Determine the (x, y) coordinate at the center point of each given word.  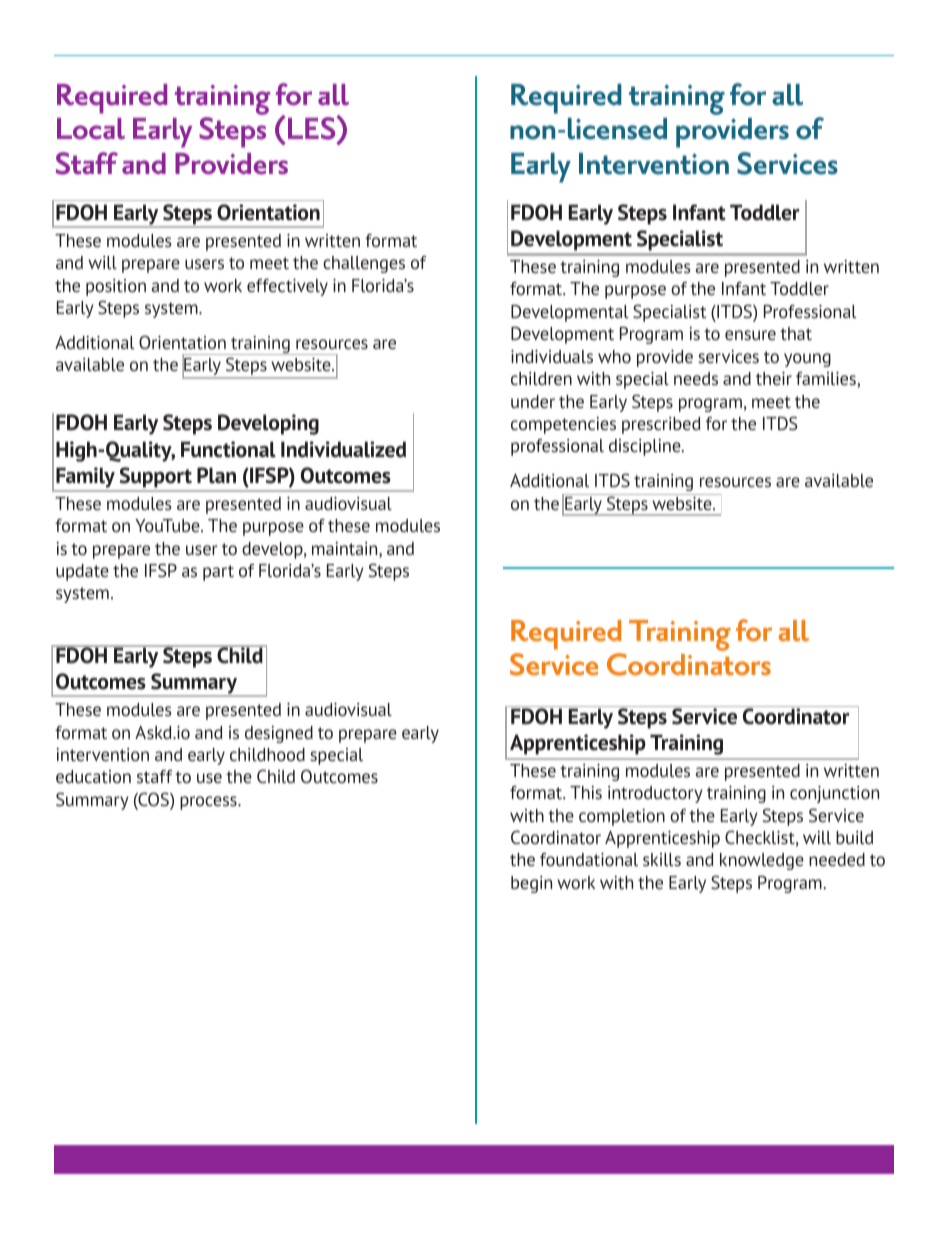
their (774, 378)
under (533, 401)
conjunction (834, 794)
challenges (364, 264)
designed (279, 734)
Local (91, 129)
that (796, 333)
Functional (228, 449)
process (209, 803)
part (218, 573)
